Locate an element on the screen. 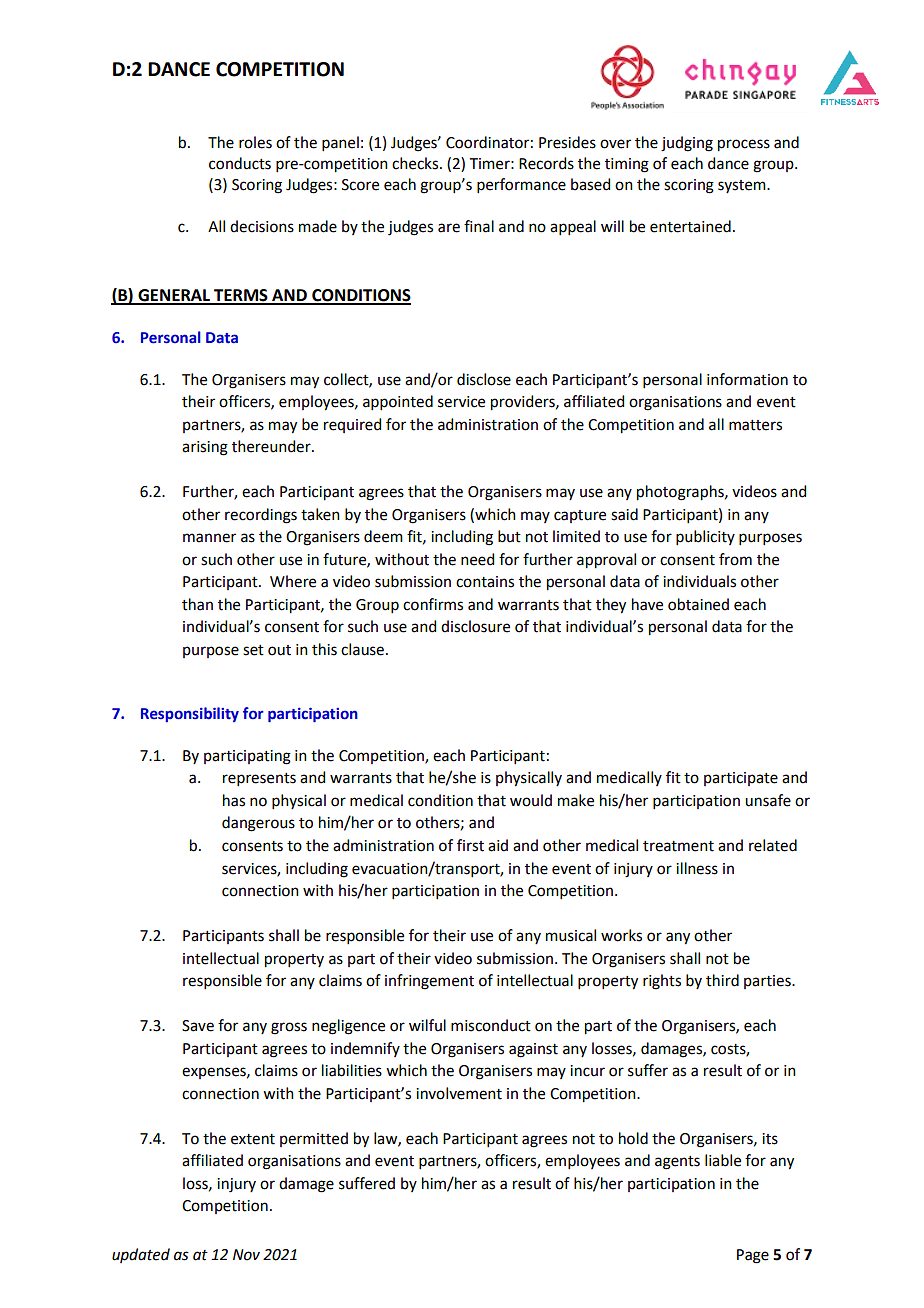  conducts is located at coordinates (240, 163).
